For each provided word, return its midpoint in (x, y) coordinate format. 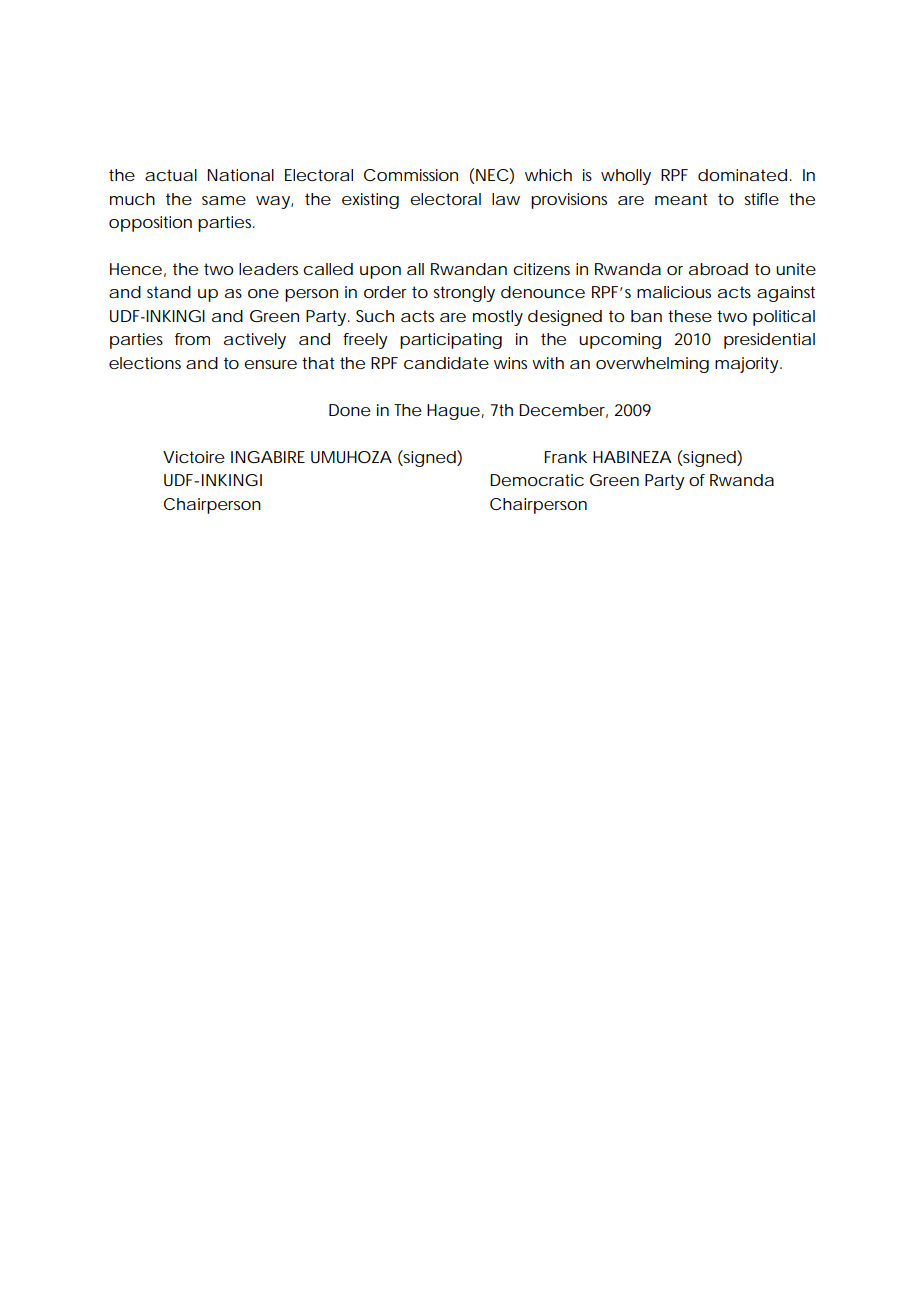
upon (380, 272)
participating (451, 341)
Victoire (194, 457)
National (240, 175)
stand (169, 292)
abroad (718, 269)
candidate (446, 363)
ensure (270, 364)
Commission (411, 175)
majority (748, 365)
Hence (138, 270)
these (690, 316)
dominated (744, 175)
